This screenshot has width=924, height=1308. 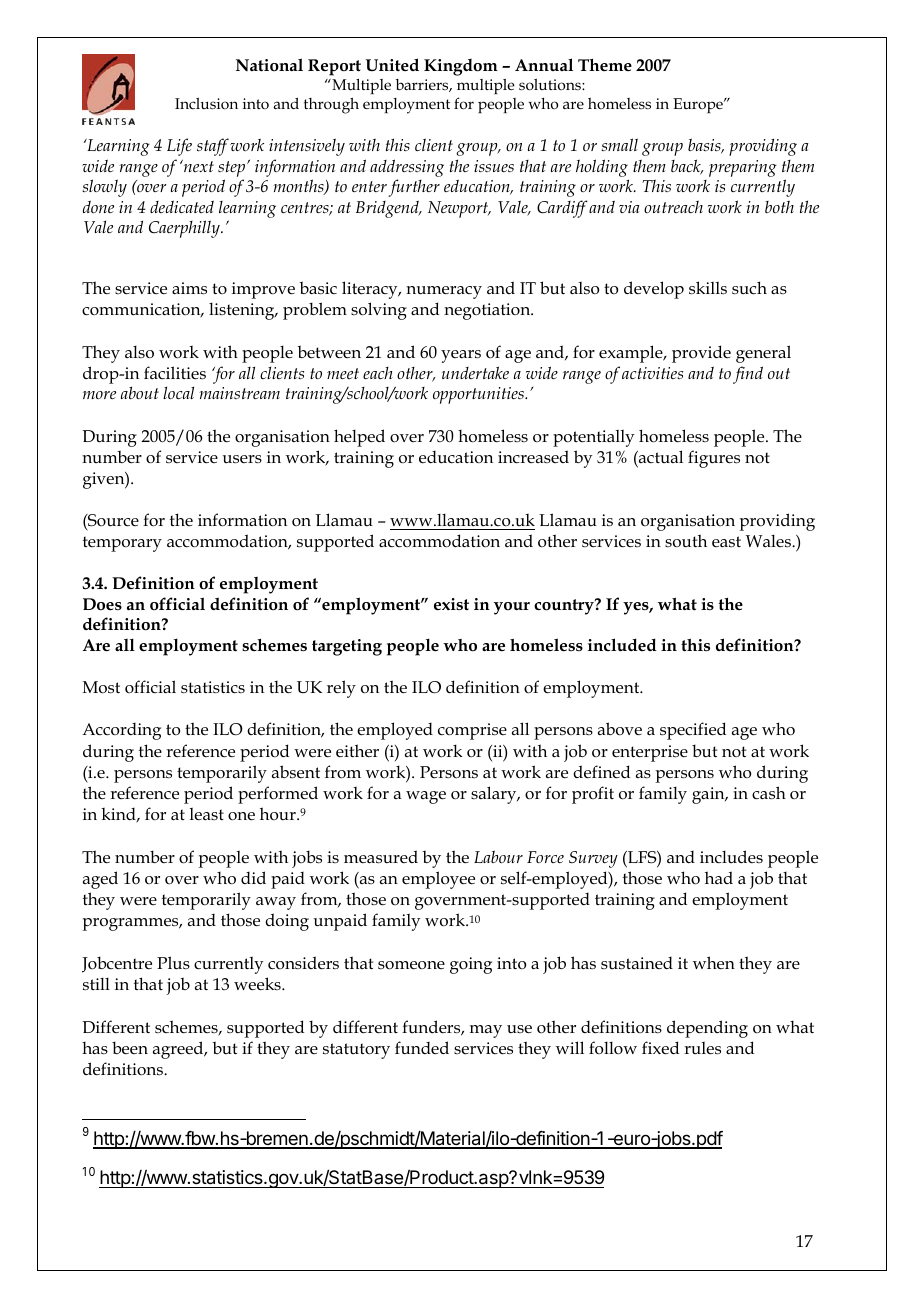 I want to click on Inclusion, so click(x=206, y=104).
